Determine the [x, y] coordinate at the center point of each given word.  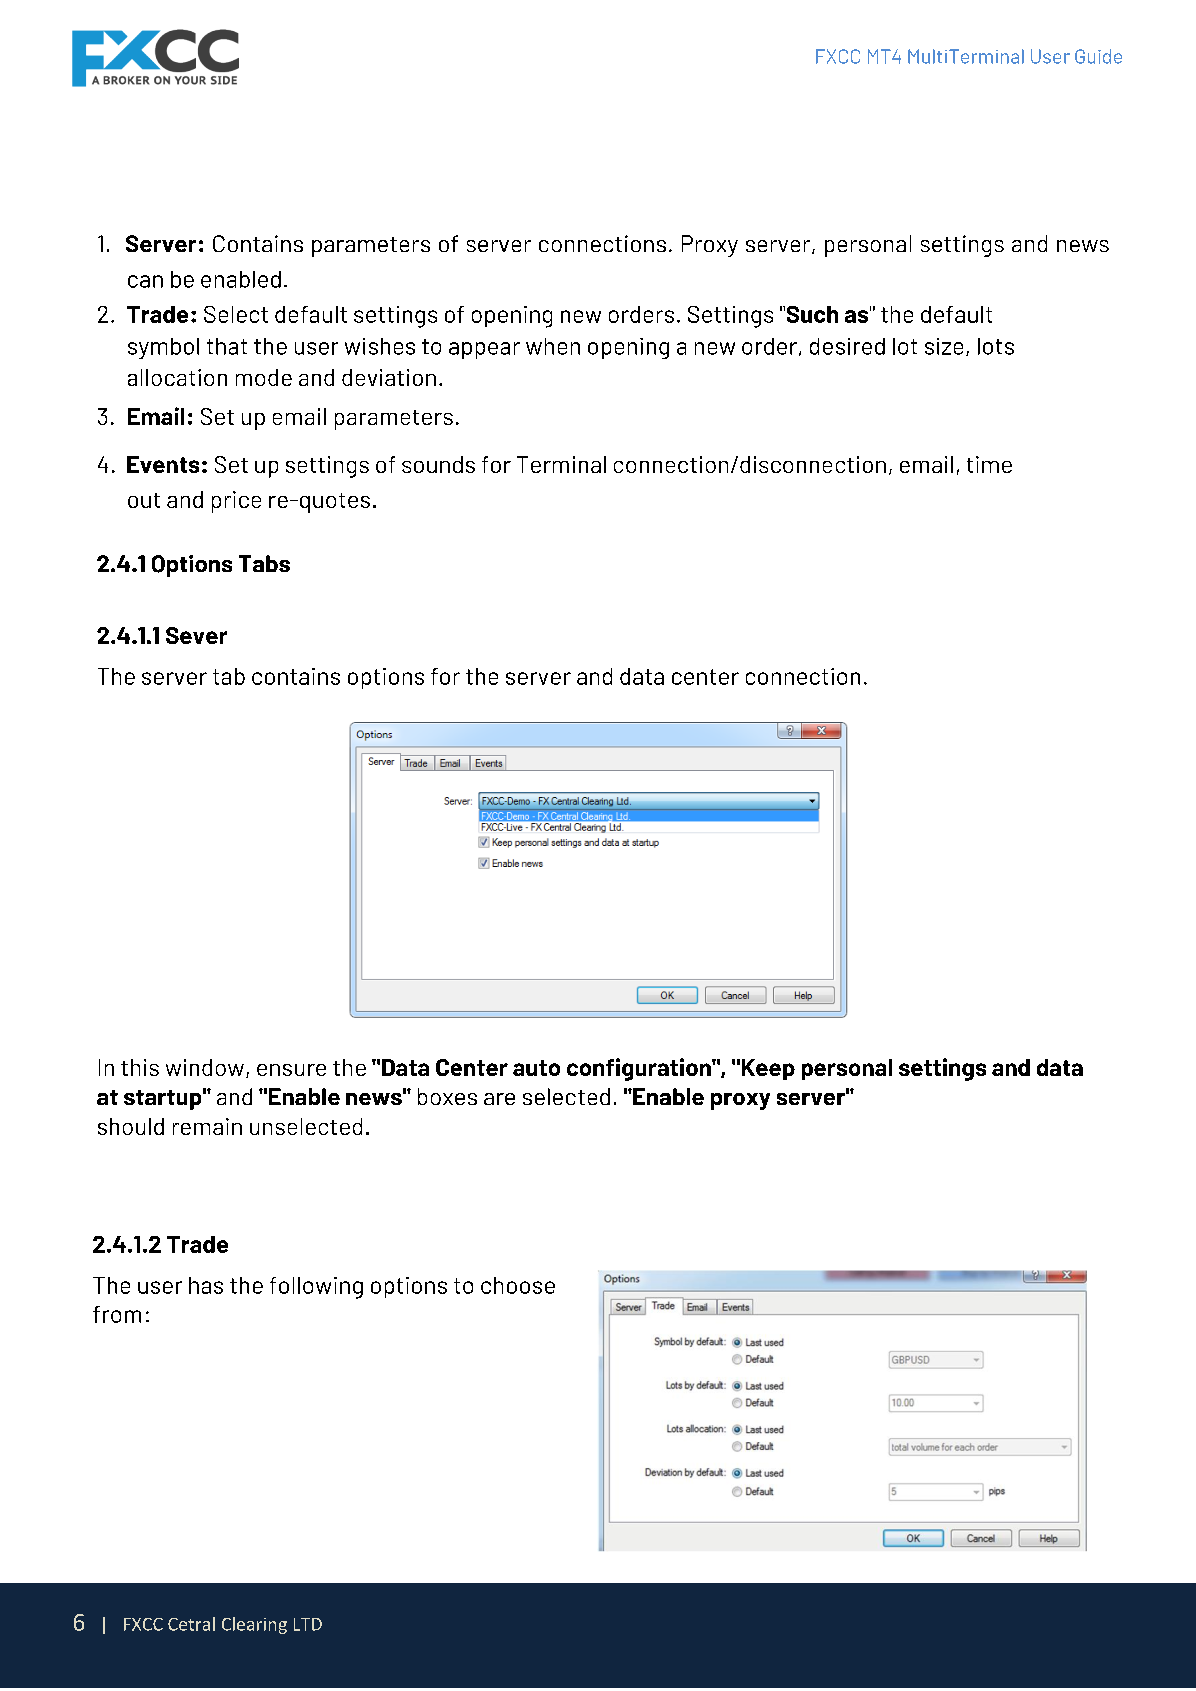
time [989, 464]
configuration [640, 1069]
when [553, 346]
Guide [1098, 56]
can [145, 281]
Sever [196, 635]
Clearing [254, 1625]
